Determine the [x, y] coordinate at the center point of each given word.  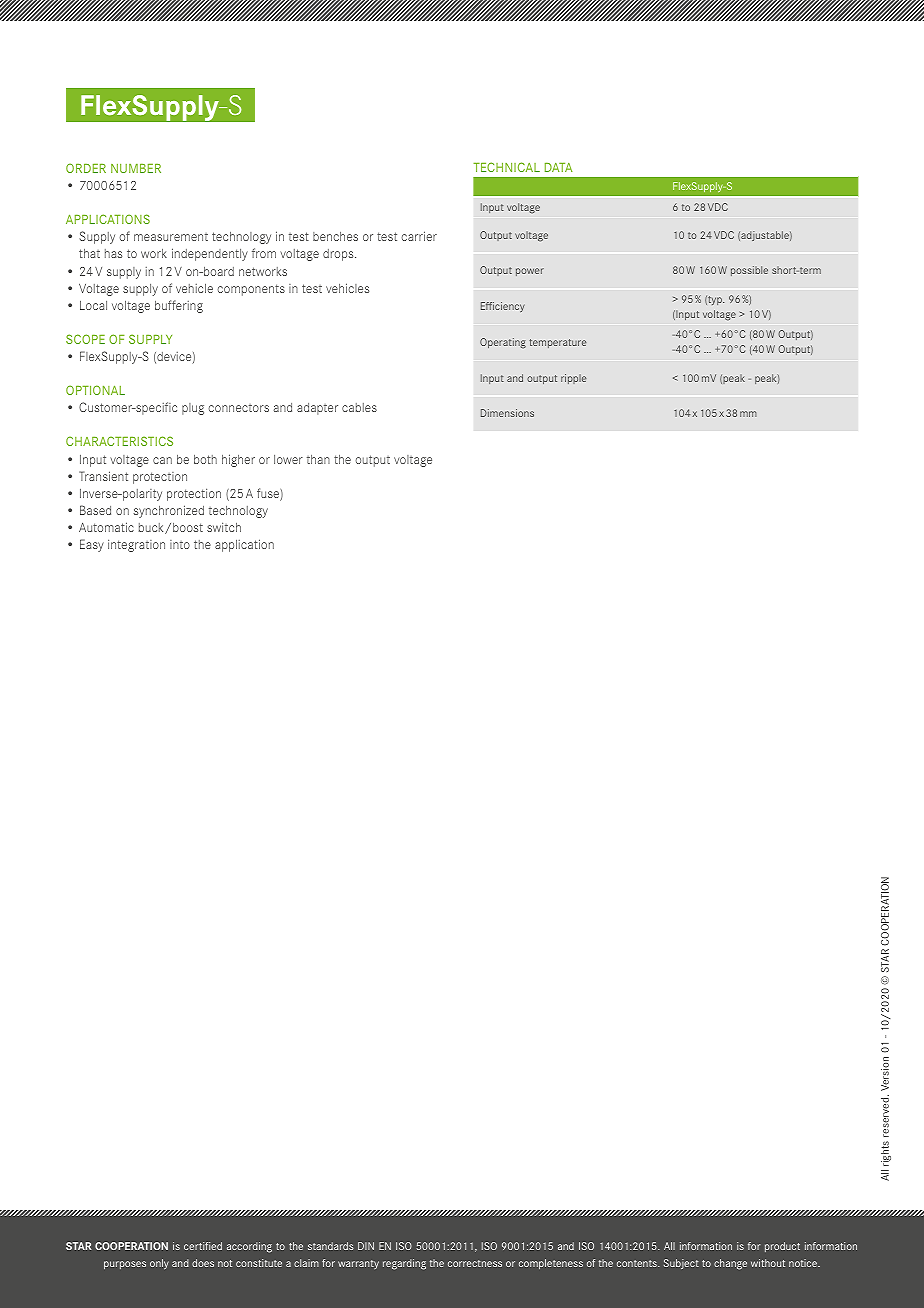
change [730, 1264]
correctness [475, 1263]
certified [203, 1246]
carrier [419, 236]
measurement [171, 237]
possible [749, 271]
